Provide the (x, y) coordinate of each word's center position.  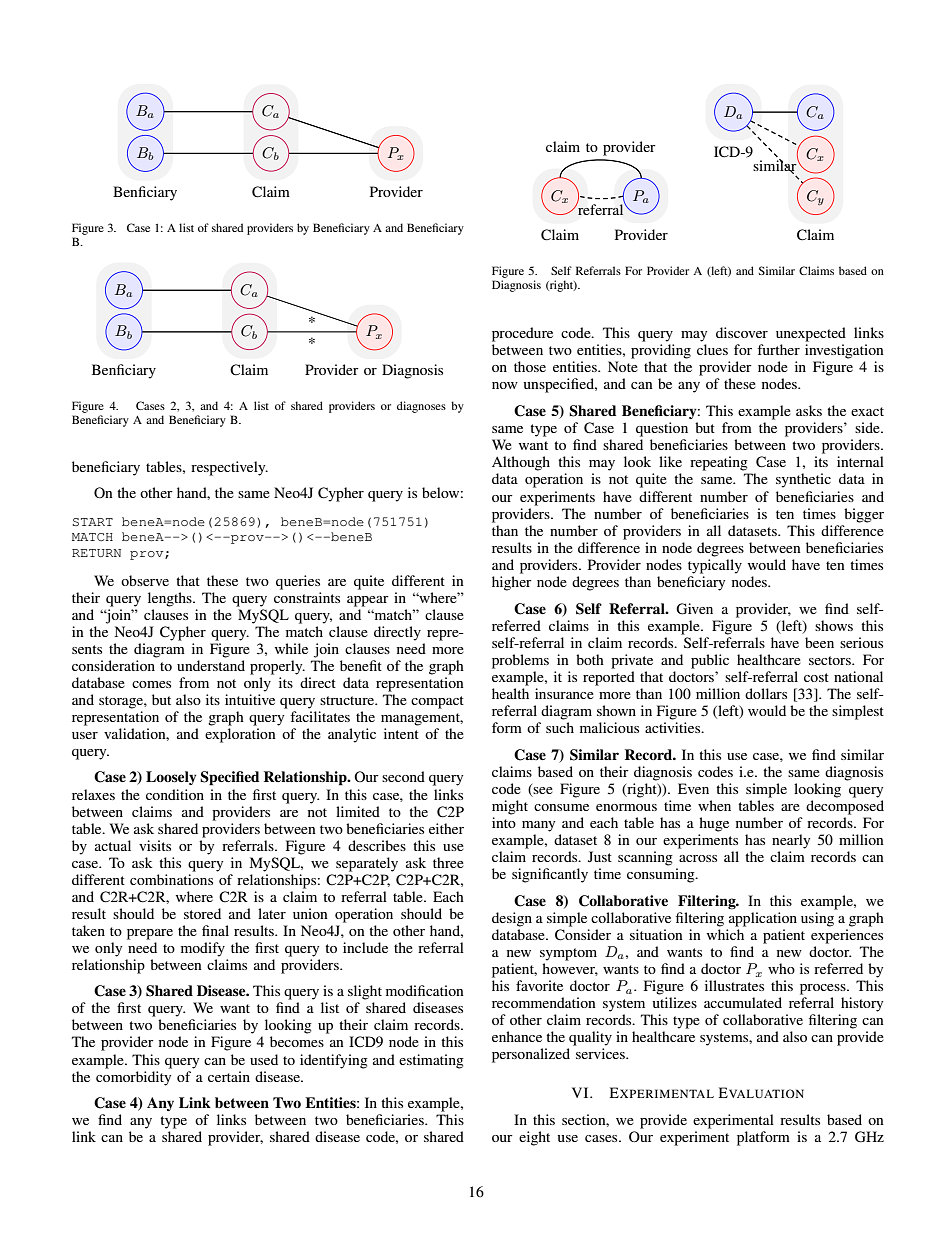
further (778, 349)
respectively (229, 468)
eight (534, 1138)
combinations (171, 879)
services (601, 1053)
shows (834, 625)
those (530, 366)
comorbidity (133, 1078)
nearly (791, 841)
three (448, 862)
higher (512, 583)
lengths (171, 599)
